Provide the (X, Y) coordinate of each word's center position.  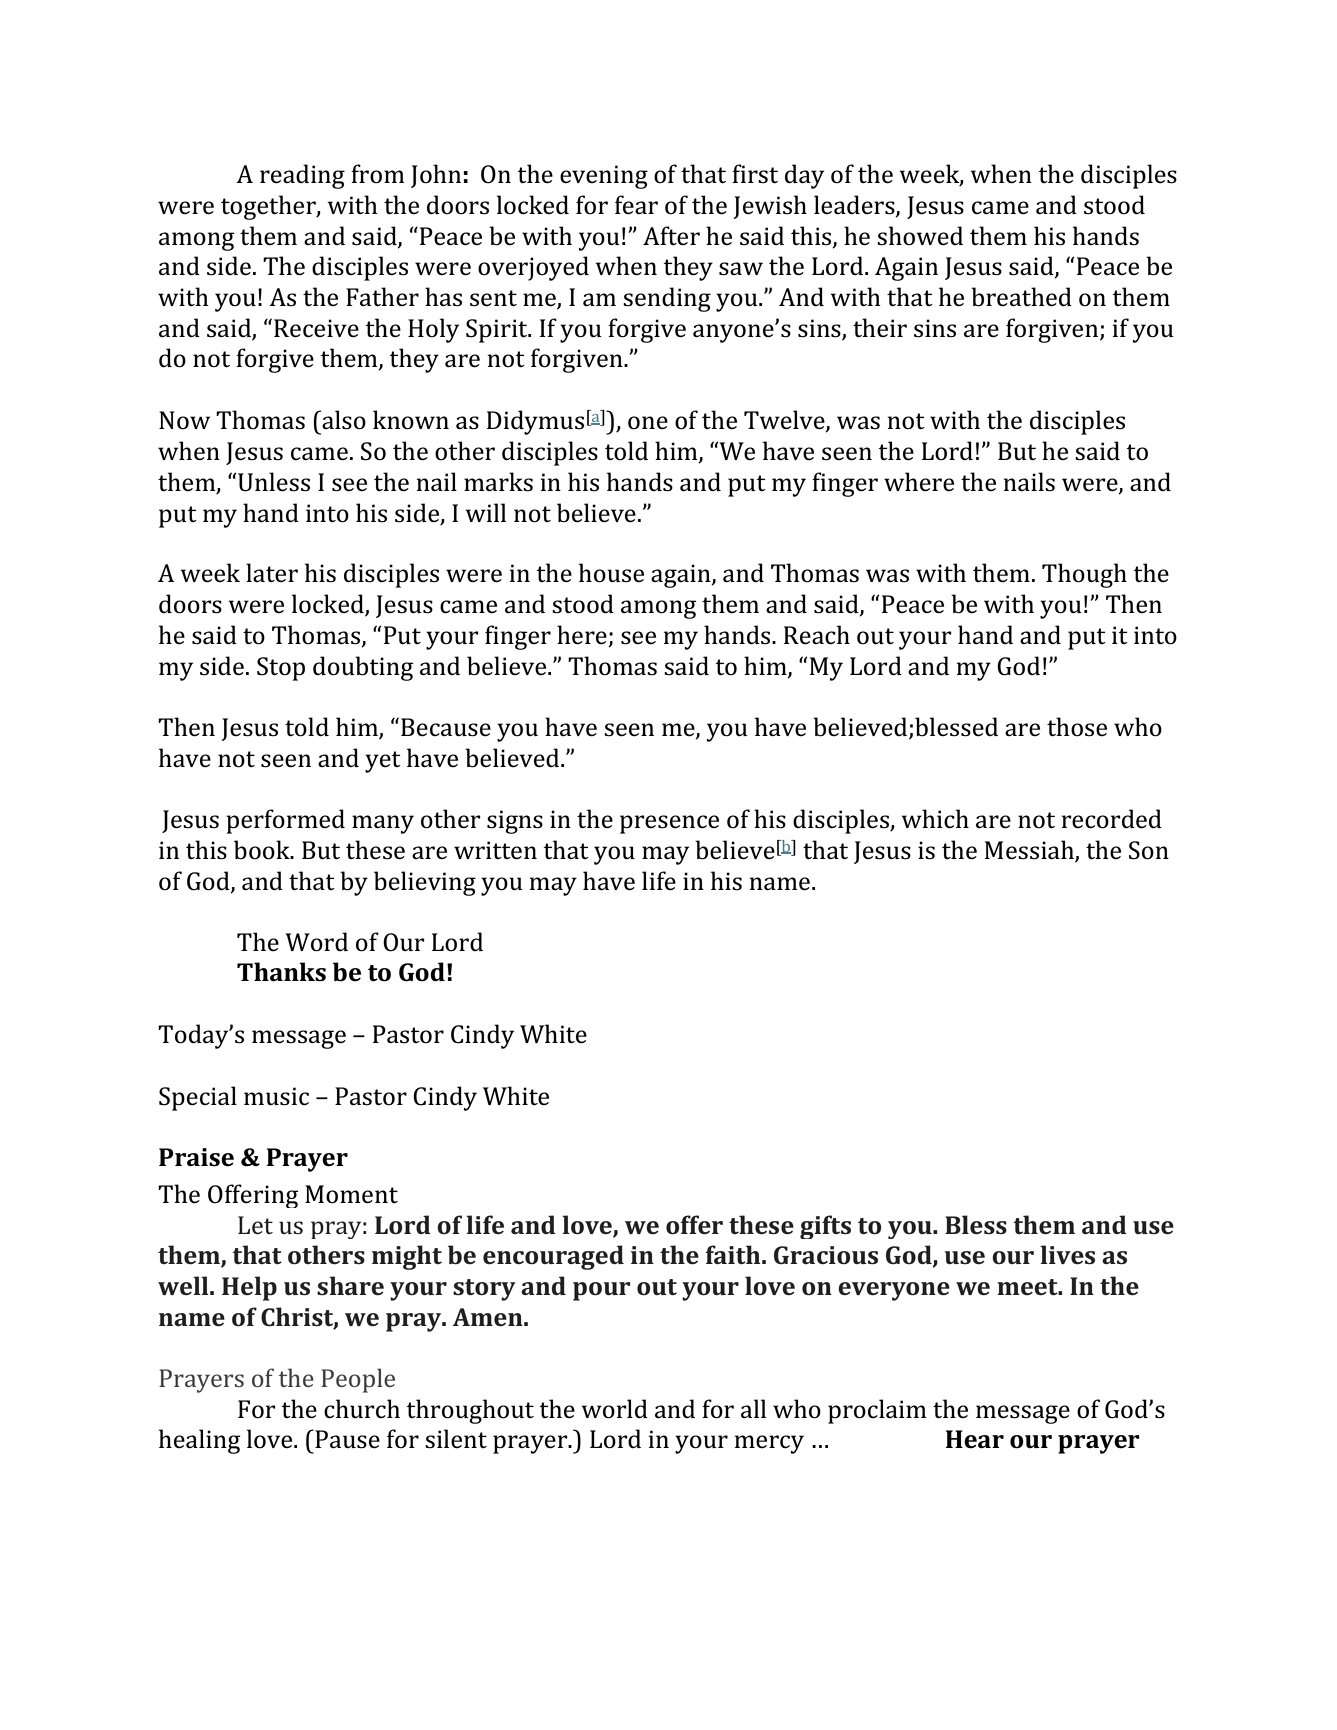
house (611, 573)
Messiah (1029, 850)
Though (1084, 575)
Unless (274, 482)
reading (302, 176)
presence (669, 824)
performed (285, 821)
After (671, 235)
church (362, 1409)
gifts (825, 1227)
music (276, 1096)
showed (920, 236)
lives (1067, 1255)
